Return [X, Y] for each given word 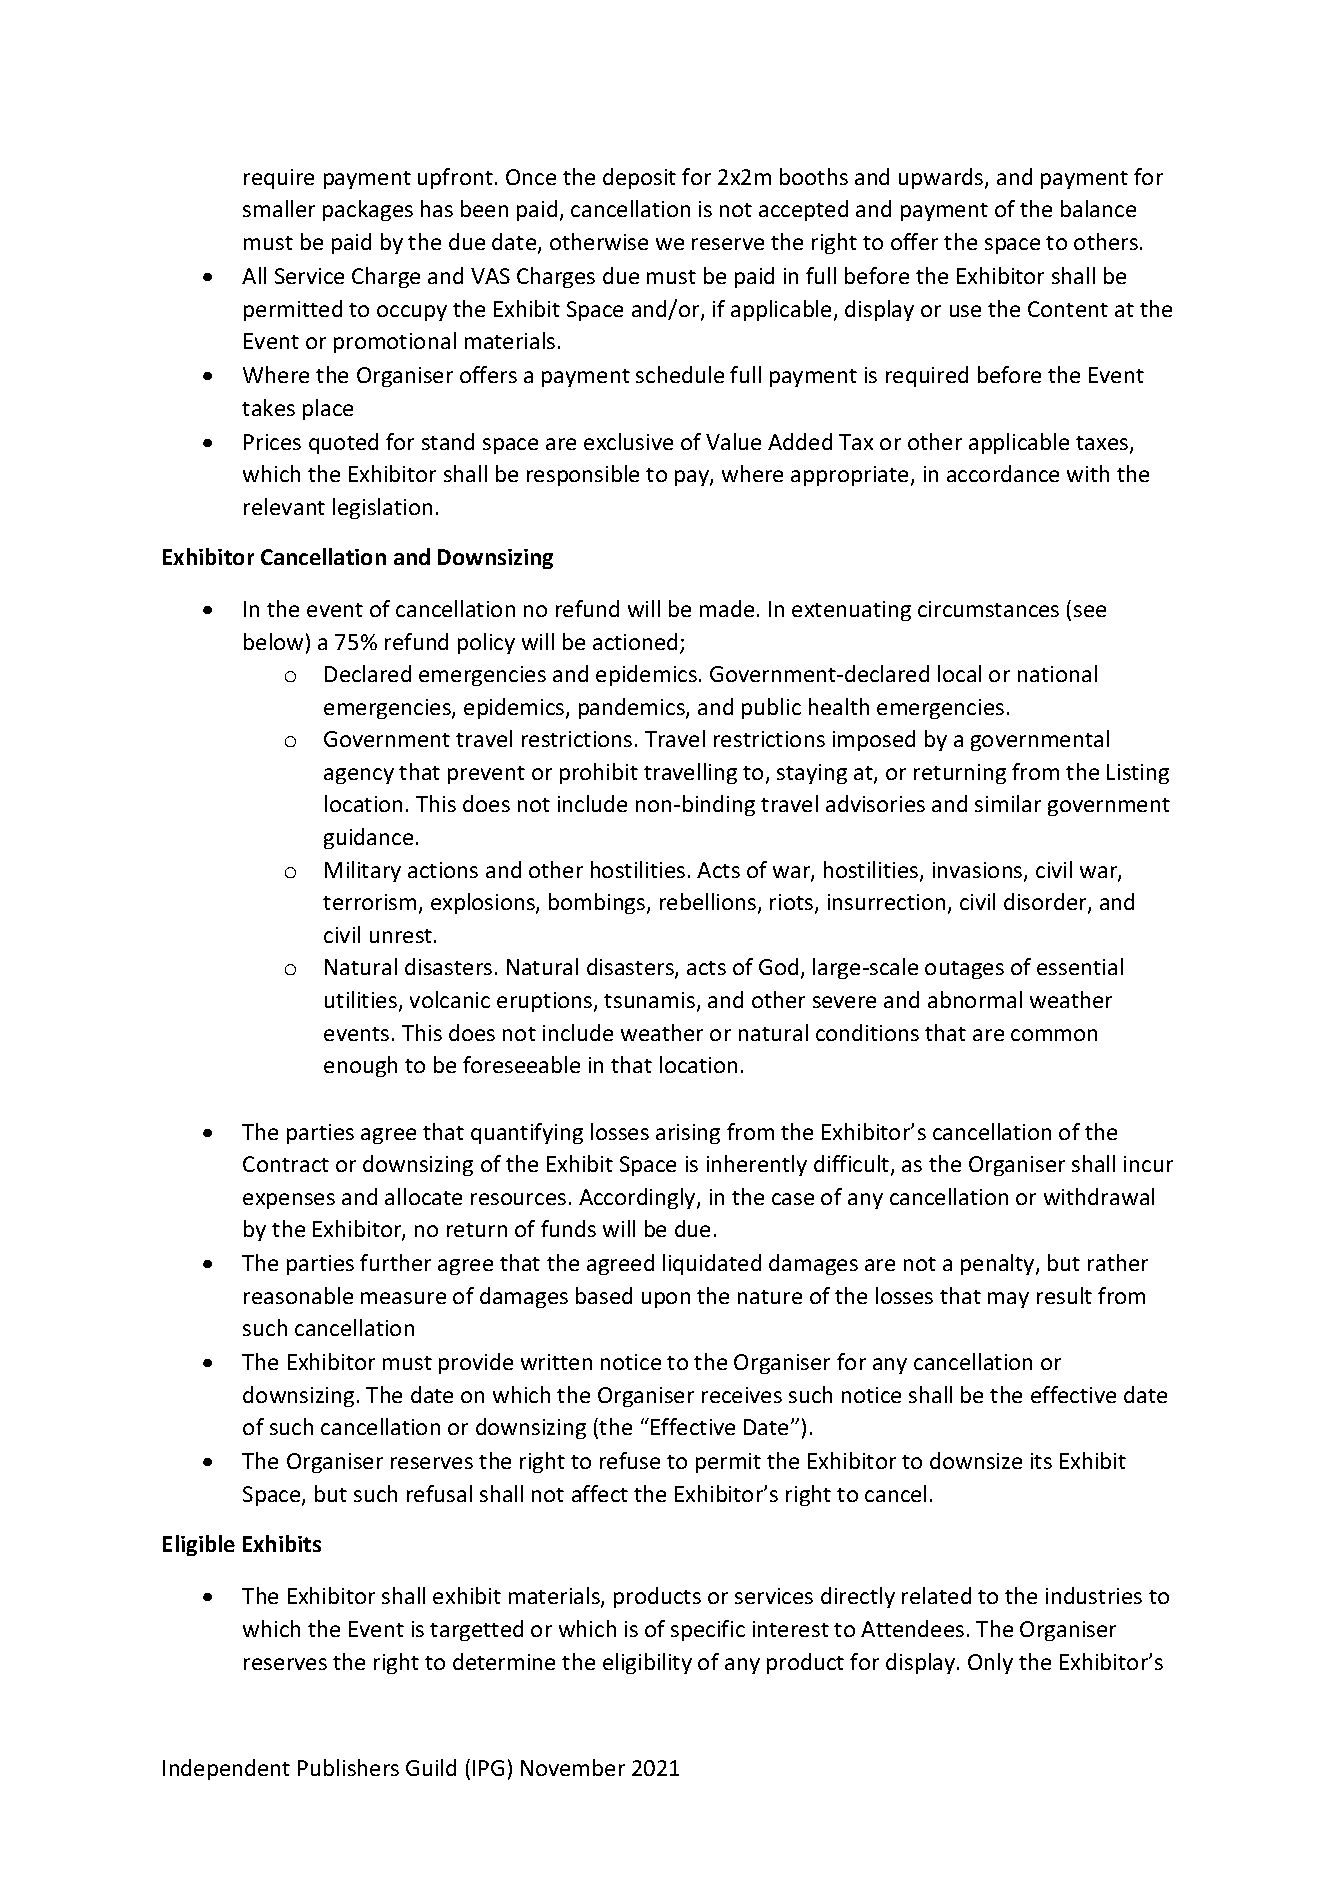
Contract [286, 1164]
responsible [583, 475]
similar [1008, 803]
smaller [279, 208]
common [1054, 1035]
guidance [368, 838]
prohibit [599, 773]
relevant [284, 506]
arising [688, 1134]
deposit [639, 178]
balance [1098, 208]
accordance [1003, 473]
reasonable [298, 1295]
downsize [976, 1460]
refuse [630, 1460]
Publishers [348, 1767]
